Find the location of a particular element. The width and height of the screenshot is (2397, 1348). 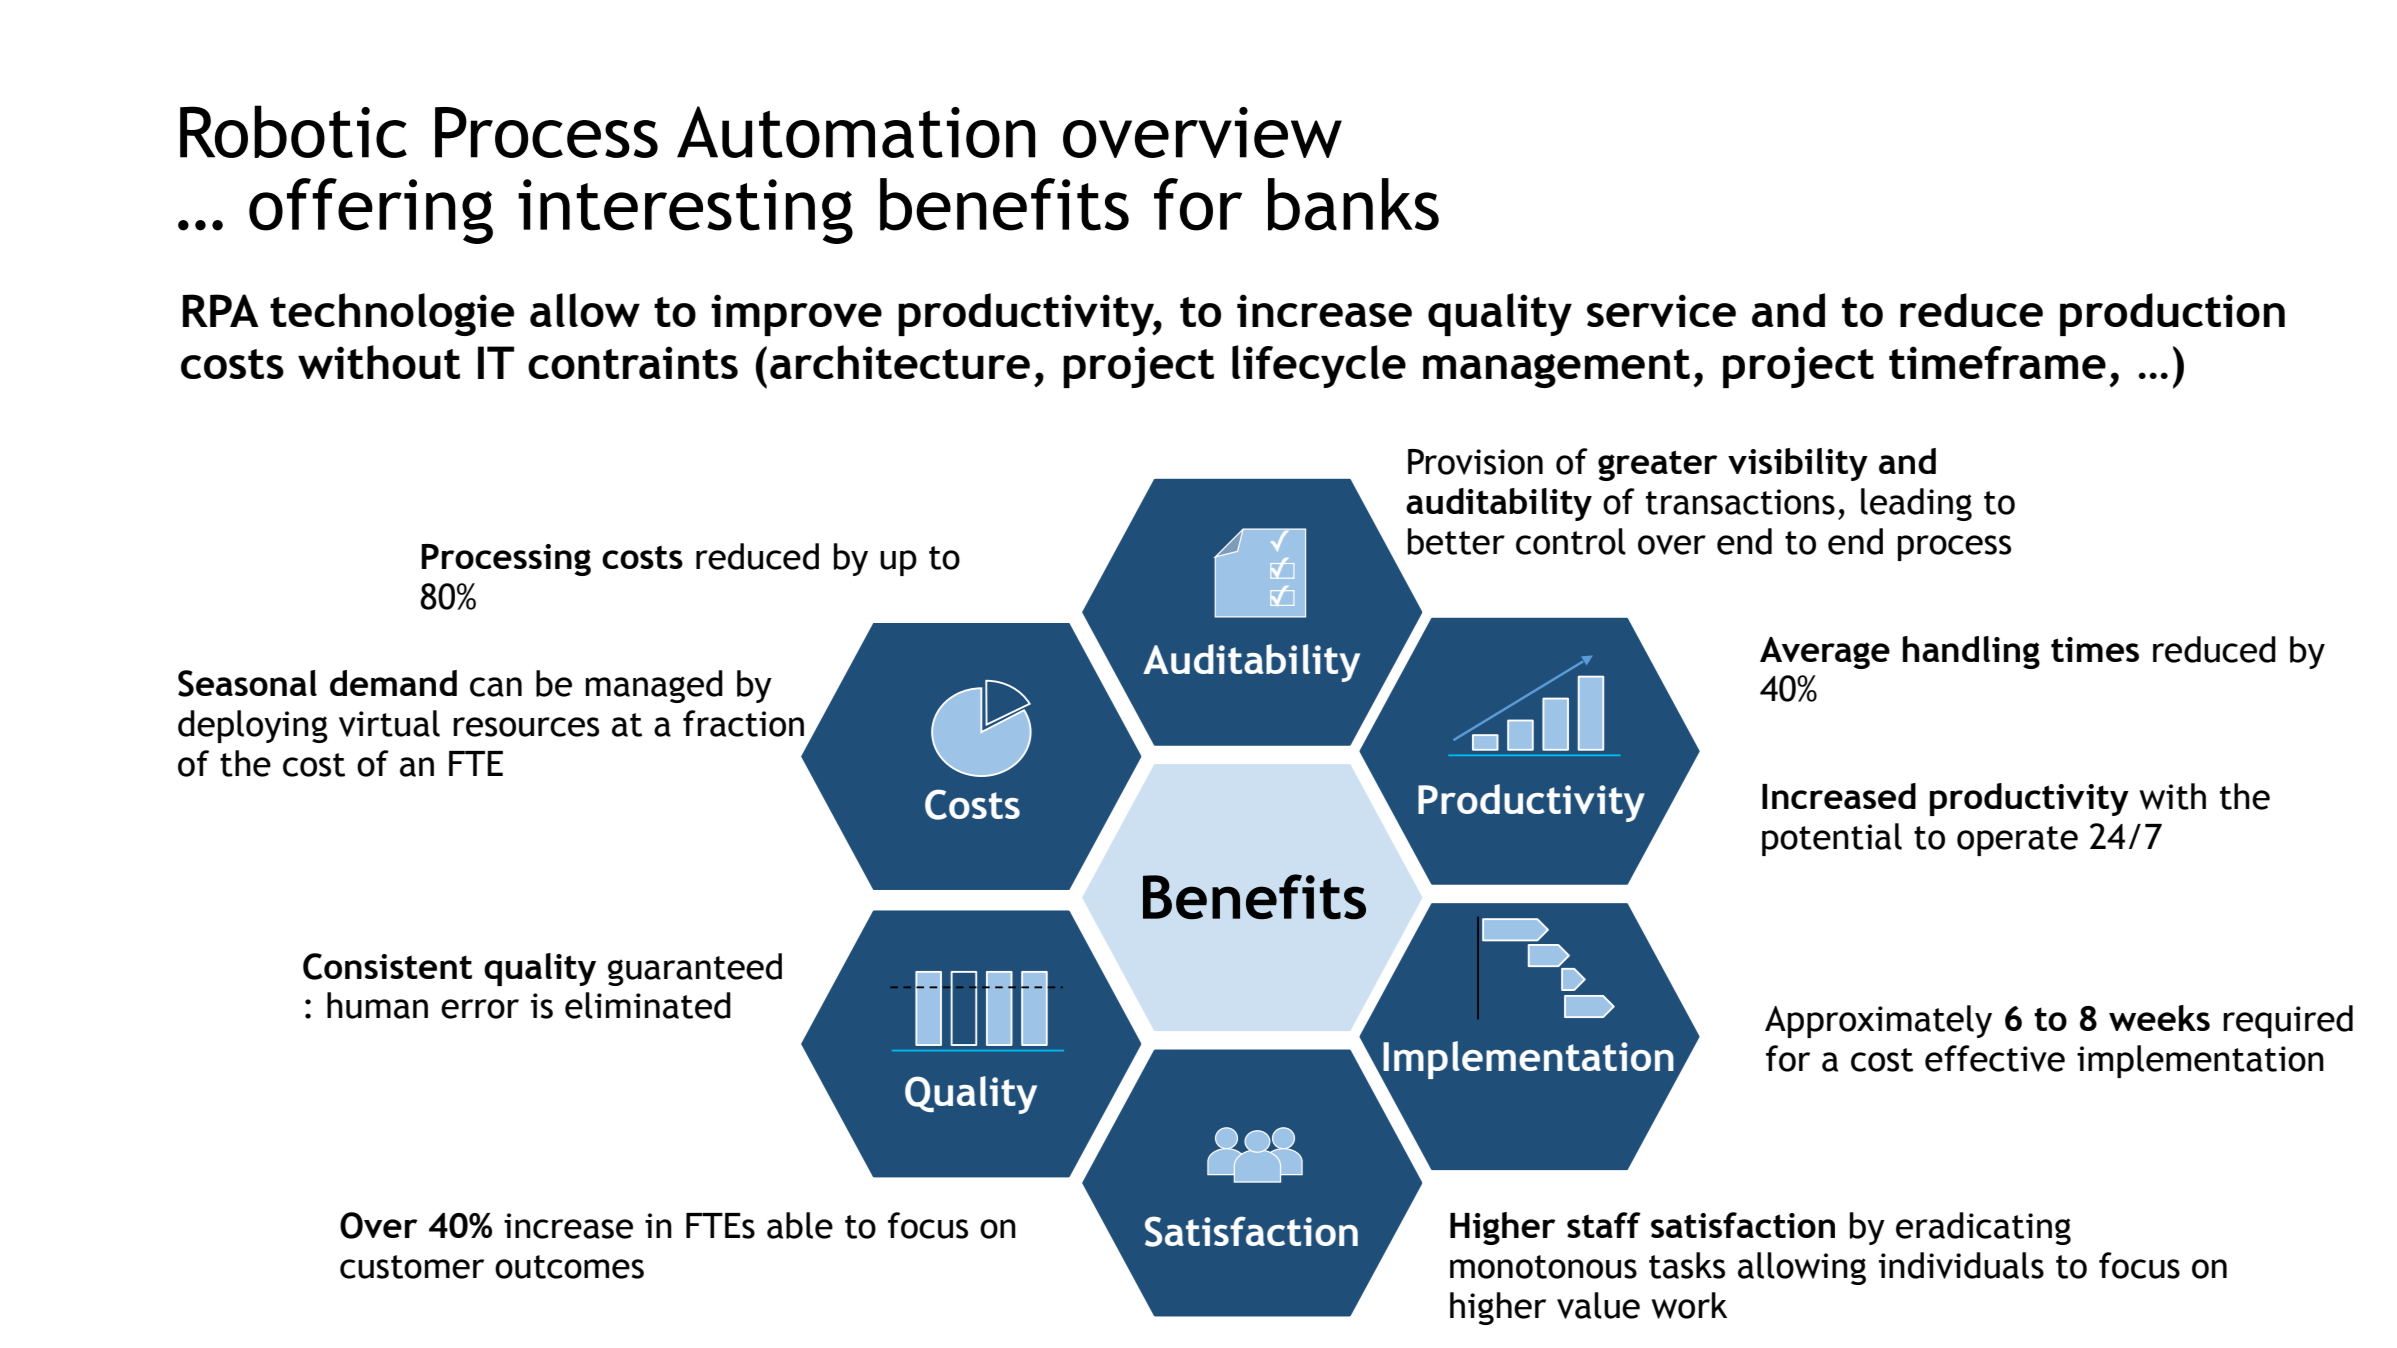

resources is located at coordinates (526, 727).
